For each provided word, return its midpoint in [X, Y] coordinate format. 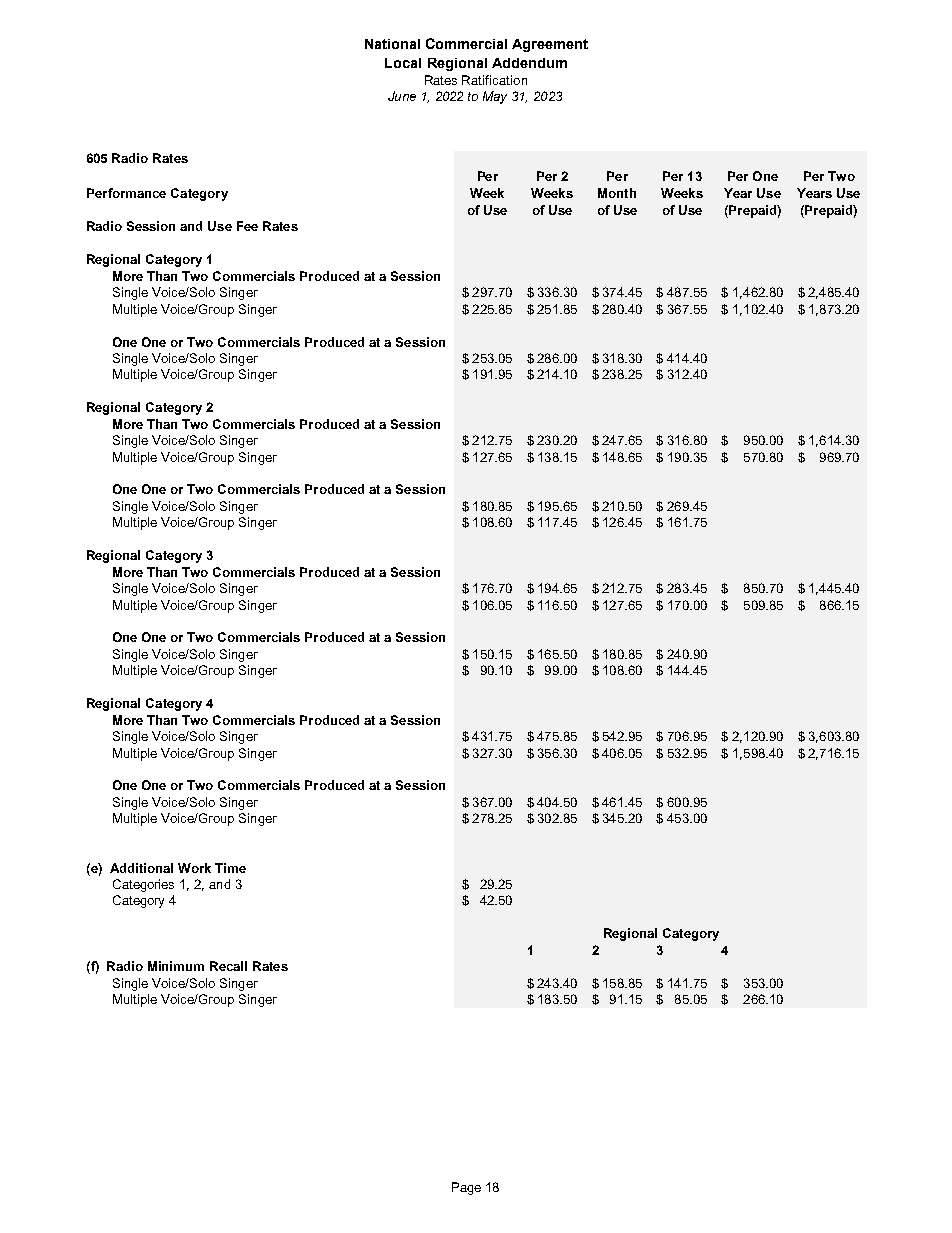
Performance [126, 193]
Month [617, 193]
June [402, 96]
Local [403, 63]
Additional [141, 868]
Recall [228, 966]
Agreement [550, 45]
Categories [143, 885]
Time [230, 868]
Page [466, 1188]
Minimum [176, 966]
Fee [247, 226]
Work [194, 868]
